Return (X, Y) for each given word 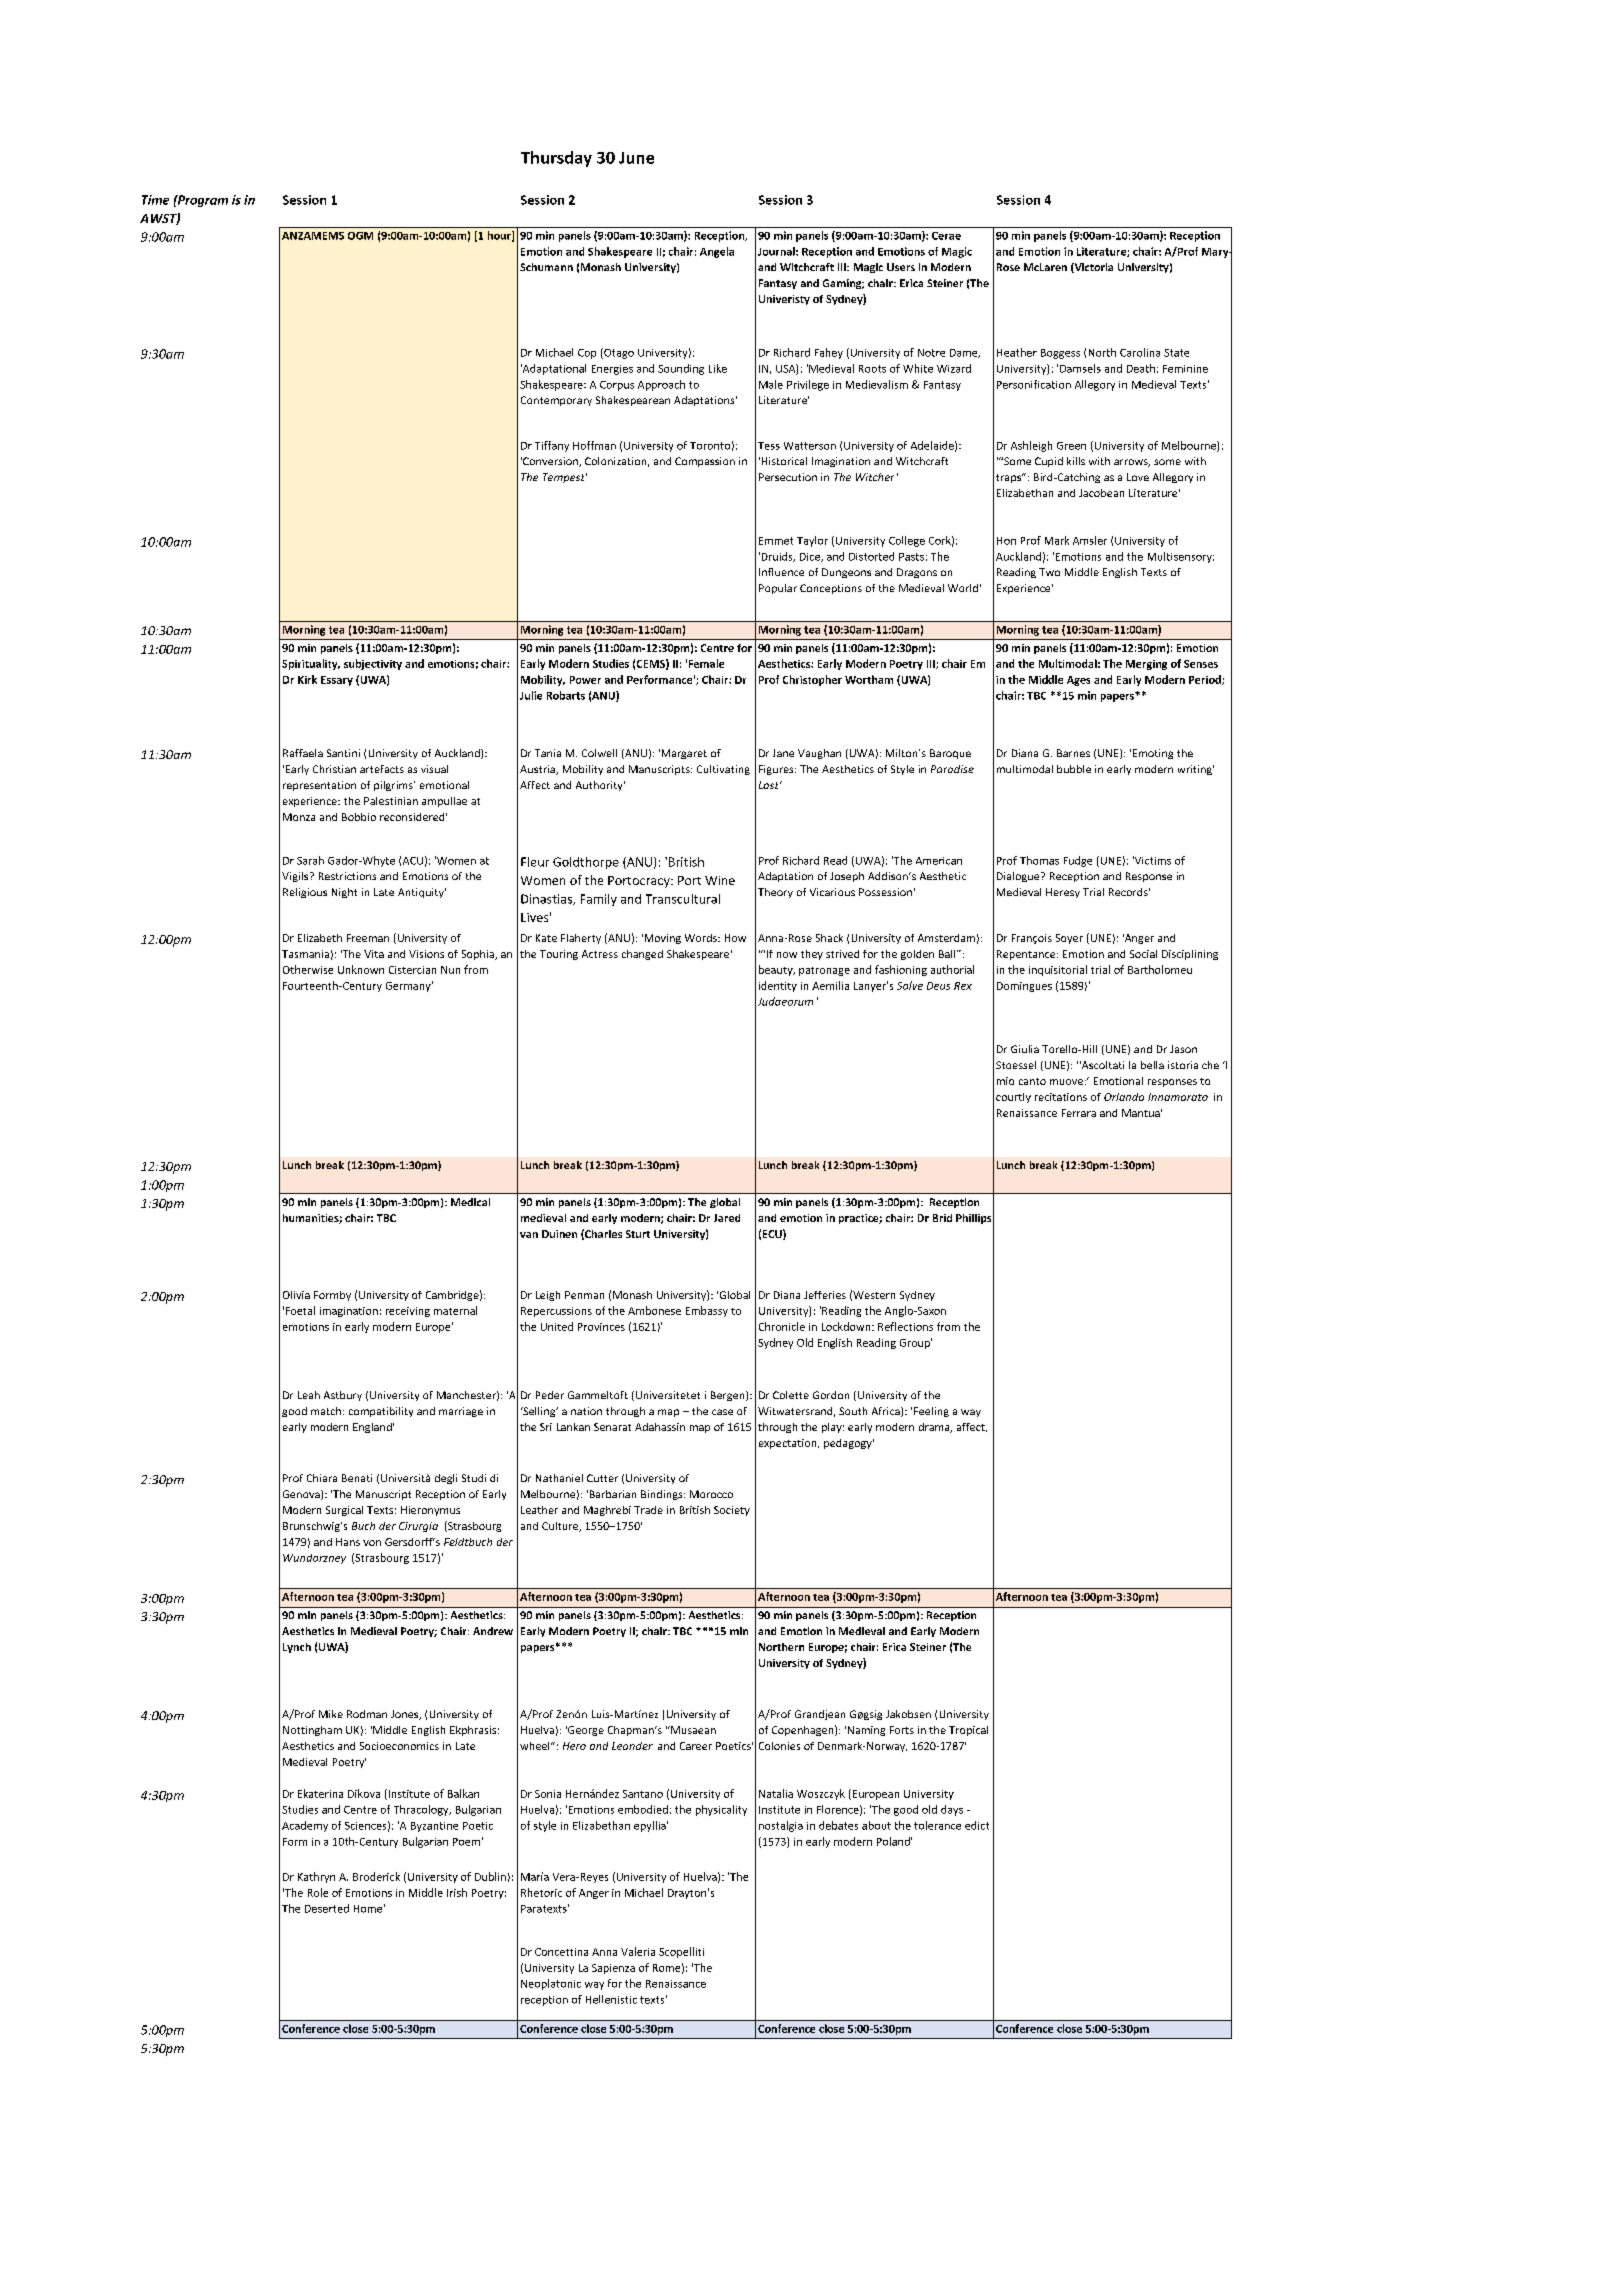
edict (977, 1825)
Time (155, 200)
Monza (299, 817)
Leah (309, 1395)
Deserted (327, 1908)
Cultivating (723, 770)
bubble (1074, 769)
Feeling (931, 1412)
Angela (717, 252)
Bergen (729, 1396)
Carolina (1140, 352)
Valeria (638, 1951)
